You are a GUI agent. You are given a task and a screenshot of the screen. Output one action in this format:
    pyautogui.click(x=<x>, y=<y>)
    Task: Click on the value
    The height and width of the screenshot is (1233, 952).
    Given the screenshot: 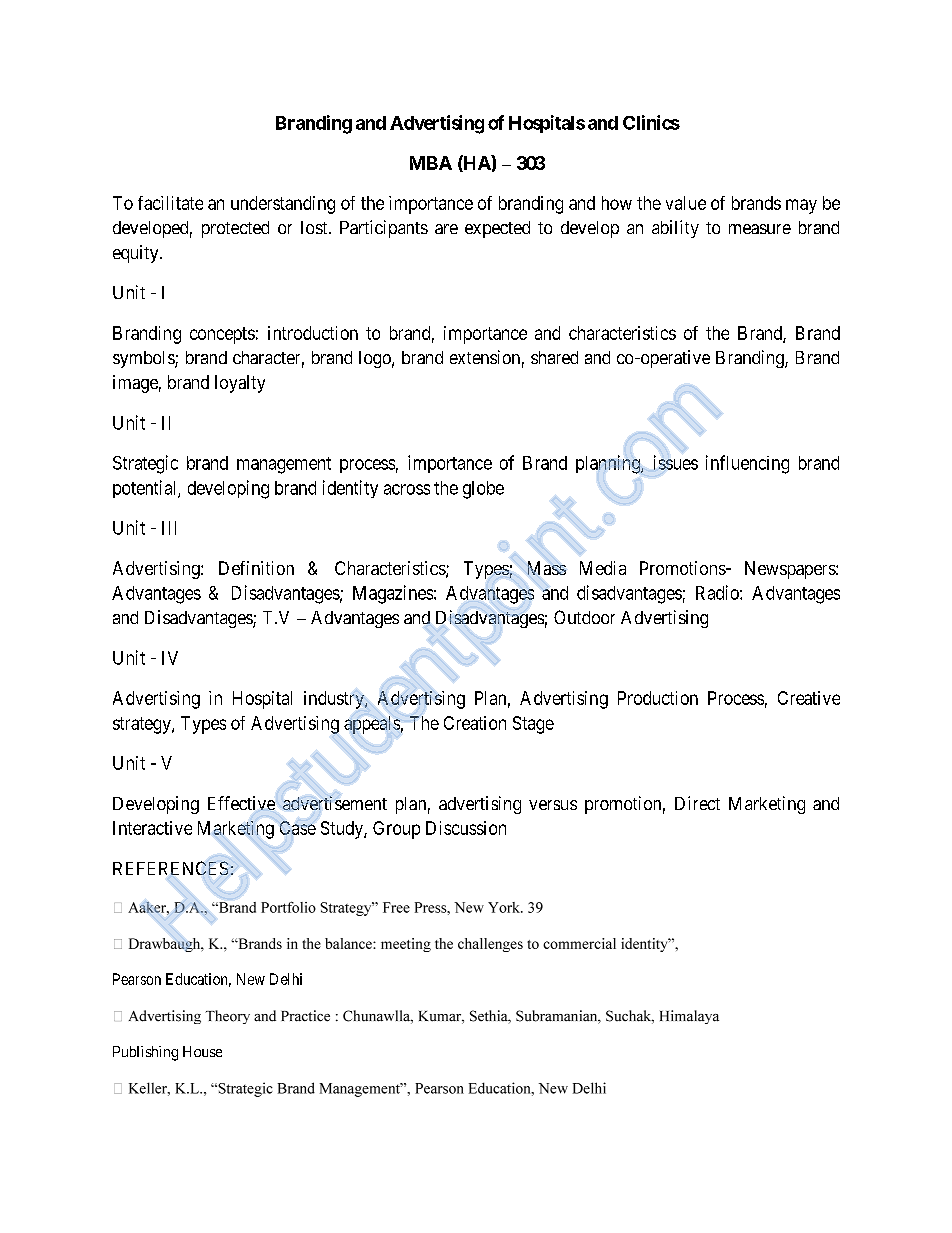 What is the action you would take?
    pyautogui.click(x=686, y=203)
